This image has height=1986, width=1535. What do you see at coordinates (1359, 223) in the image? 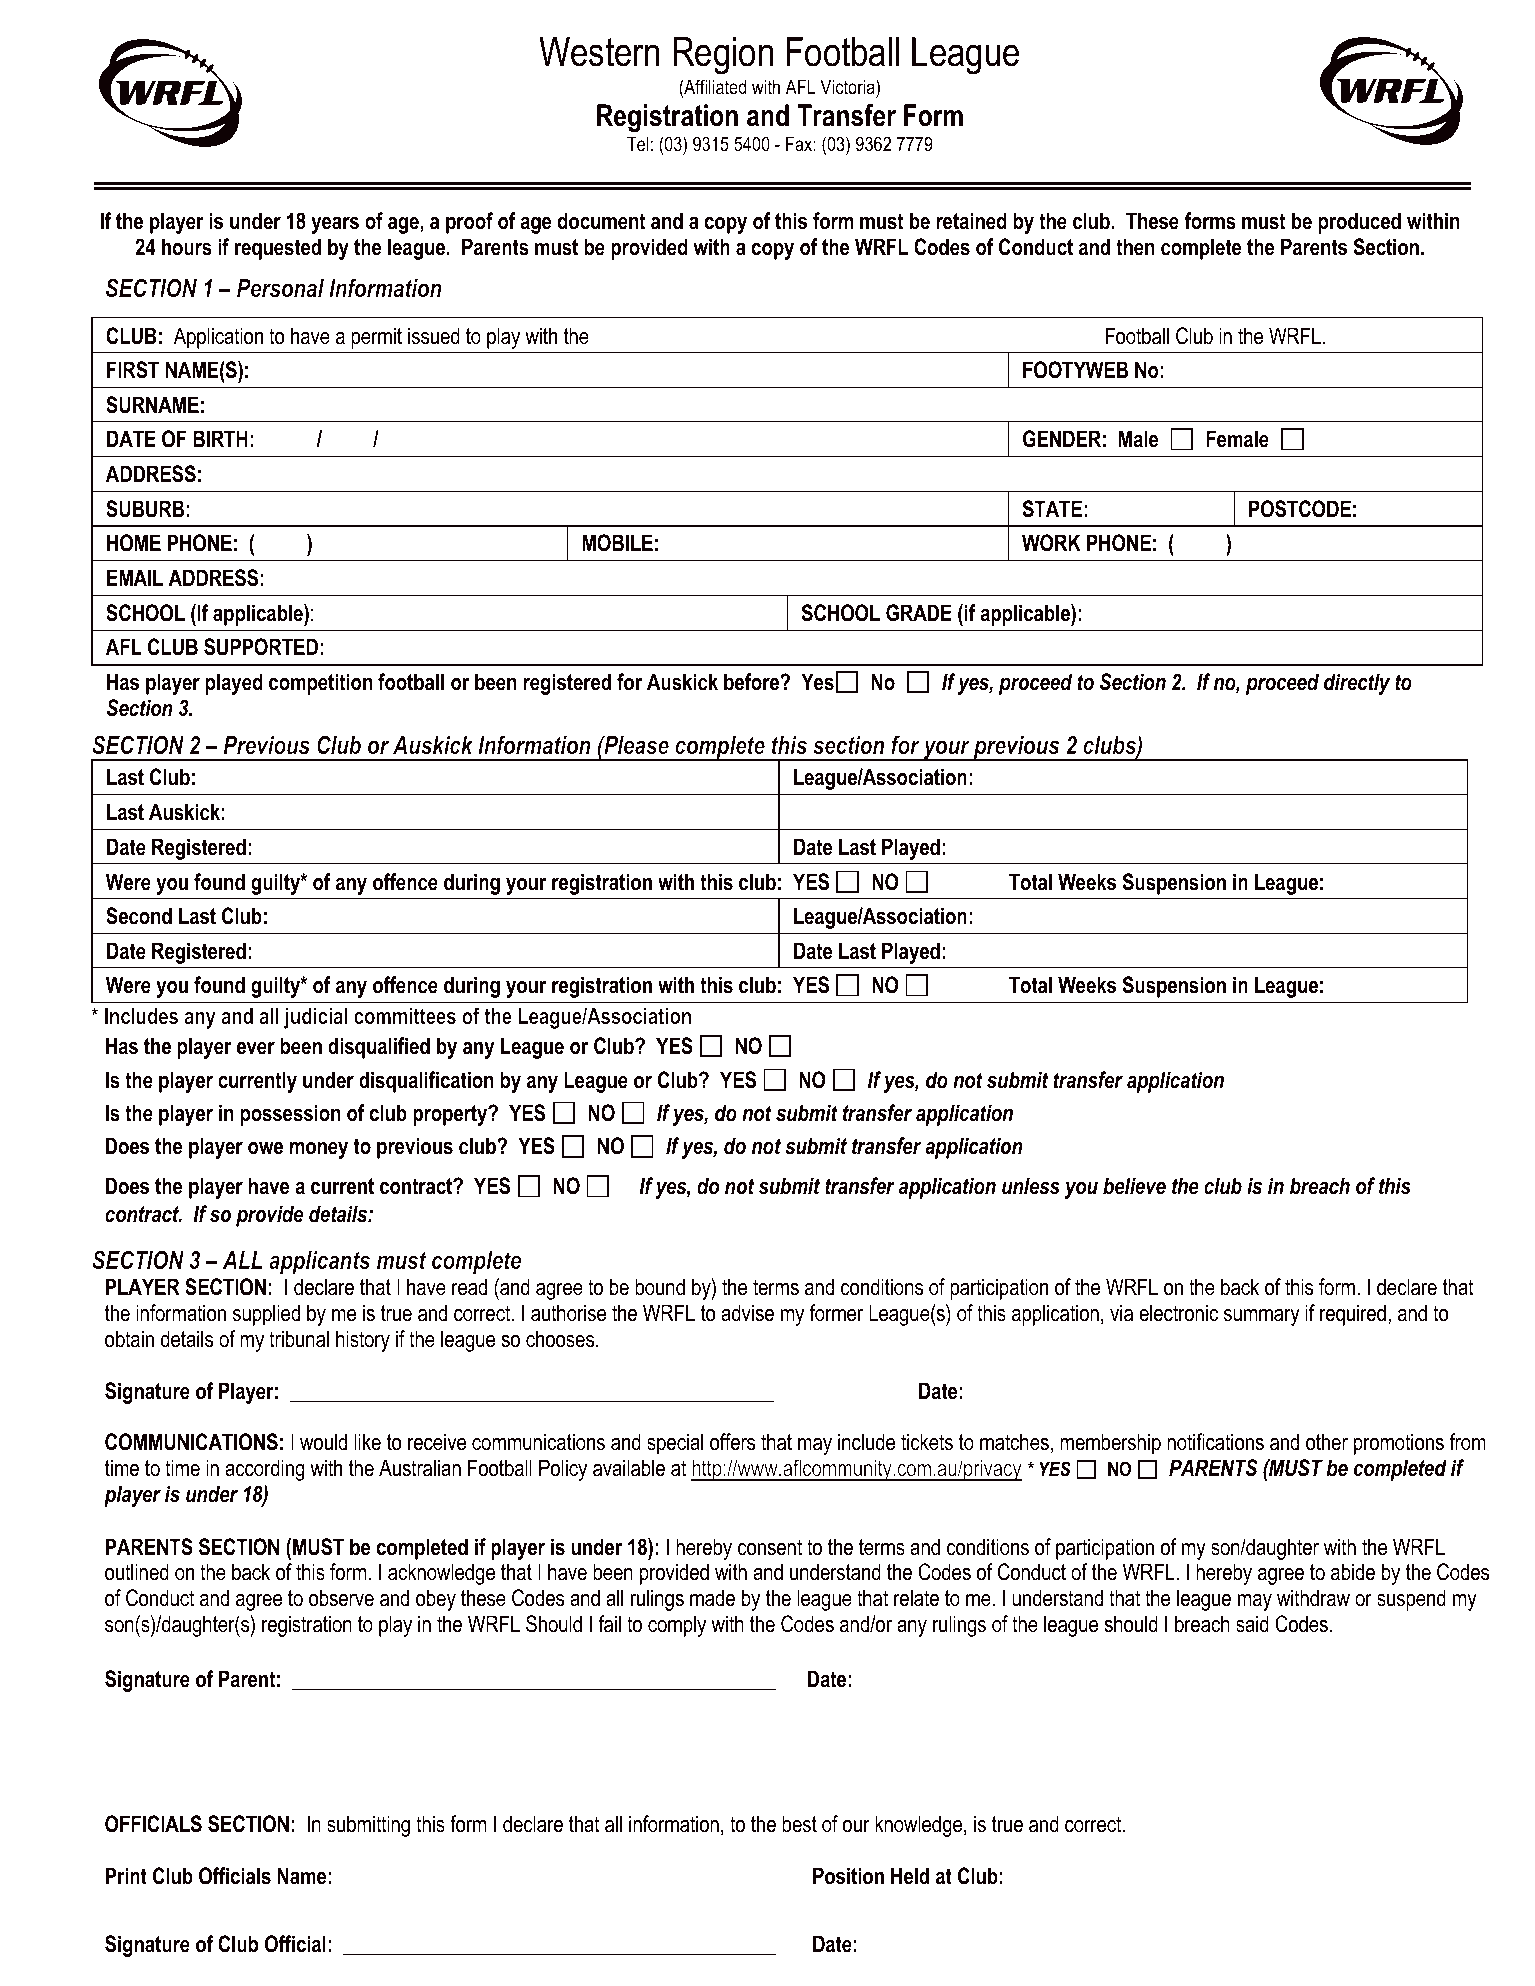
I see `produced` at bounding box center [1359, 223].
